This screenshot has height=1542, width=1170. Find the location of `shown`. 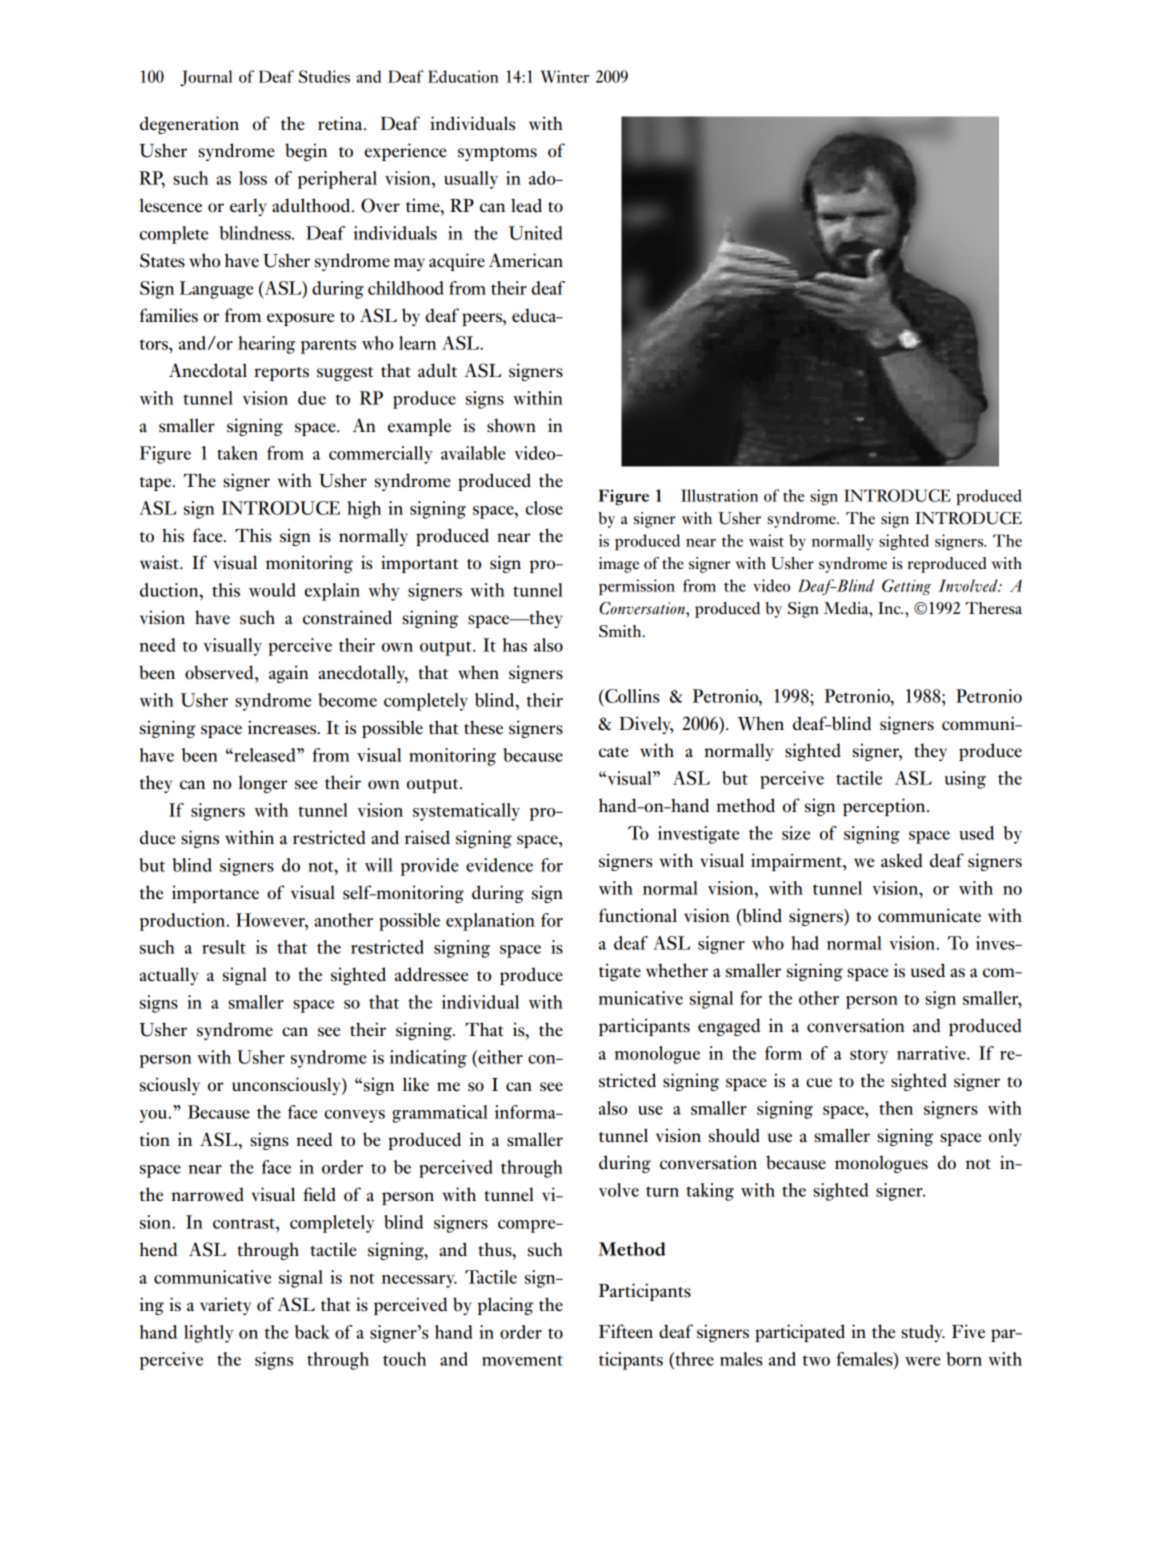

shown is located at coordinates (511, 425).
